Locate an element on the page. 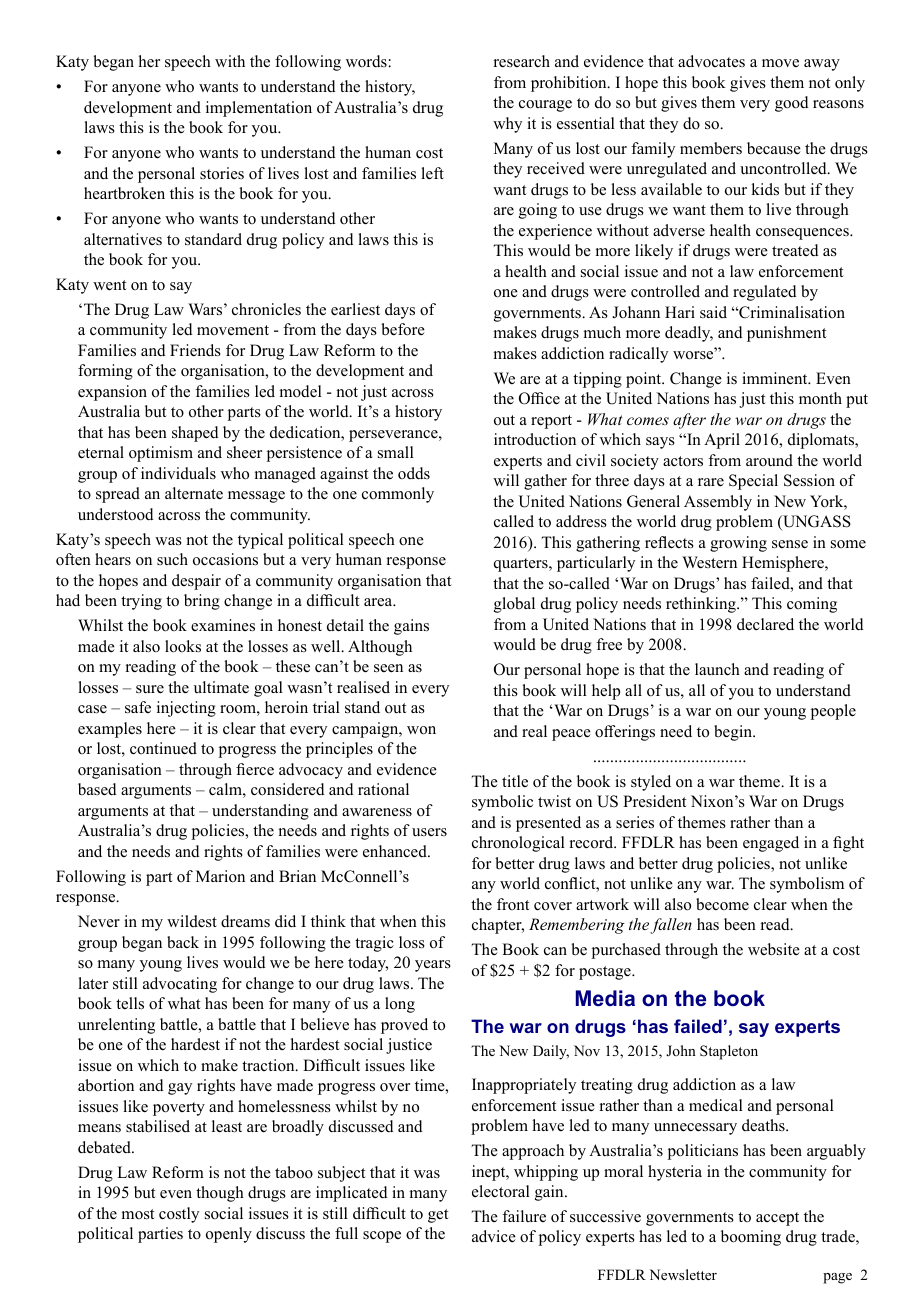  implementation is located at coordinates (259, 109).
